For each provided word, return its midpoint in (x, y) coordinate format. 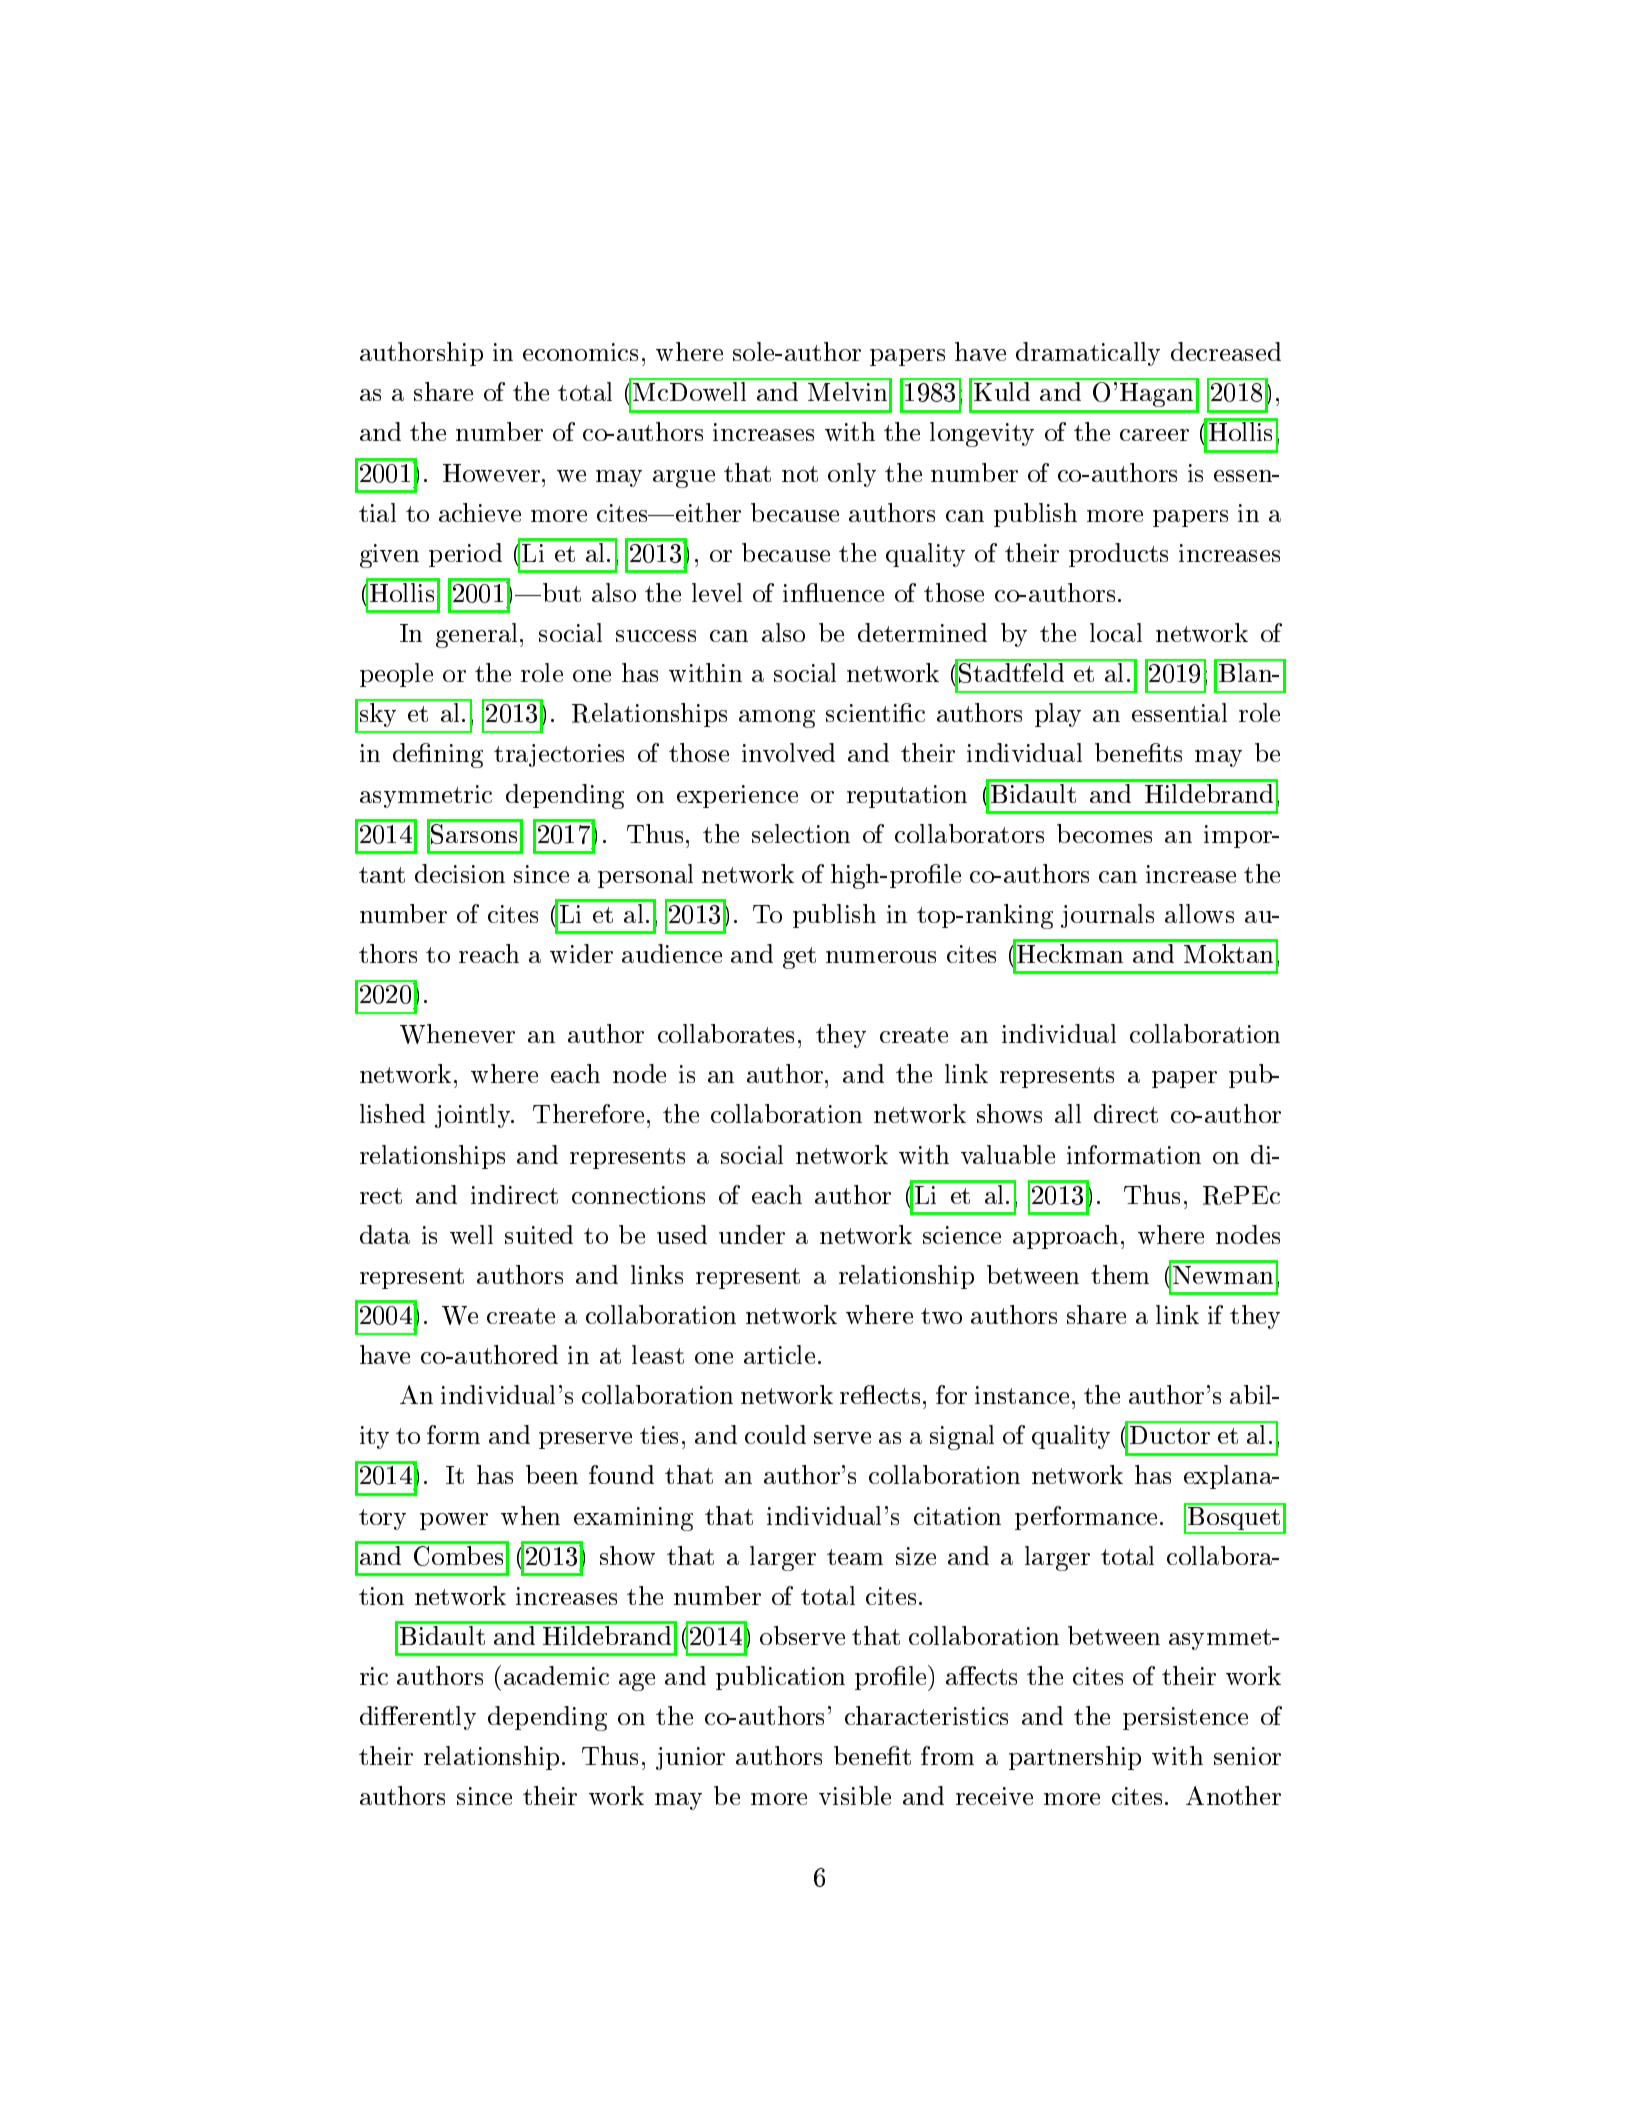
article (779, 1354)
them (1120, 1274)
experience (737, 796)
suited (539, 1234)
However (493, 473)
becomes (1104, 833)
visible (855, 1795)
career (1154, 435)
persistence (1185, 1718)
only (852, 475)
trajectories (559, 755)
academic (556, 1675)
